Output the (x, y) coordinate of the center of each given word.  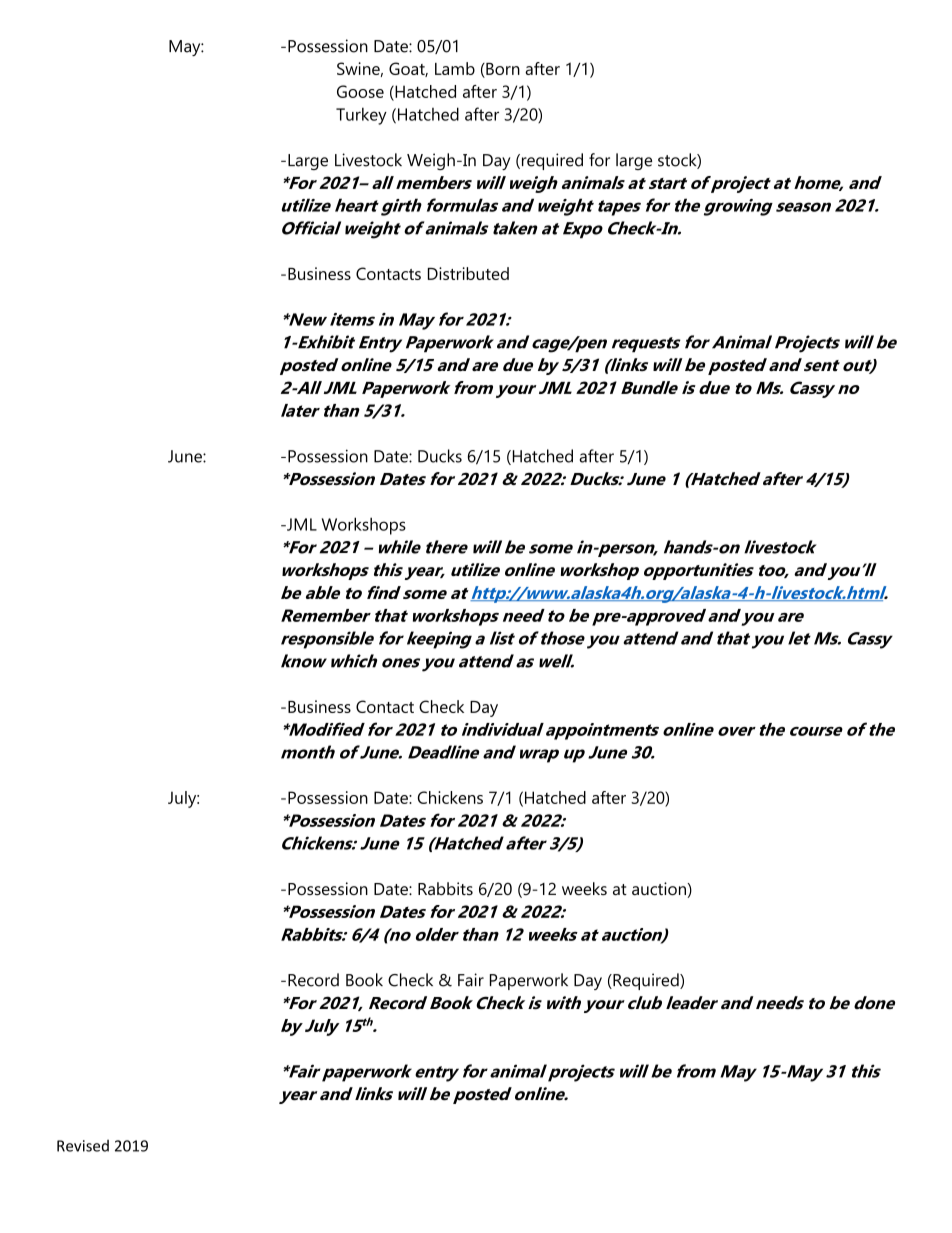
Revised (83, 1146)
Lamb (455, 68)
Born (502, 70)
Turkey (361, 116)
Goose (360, 91)
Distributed (468, 273)
